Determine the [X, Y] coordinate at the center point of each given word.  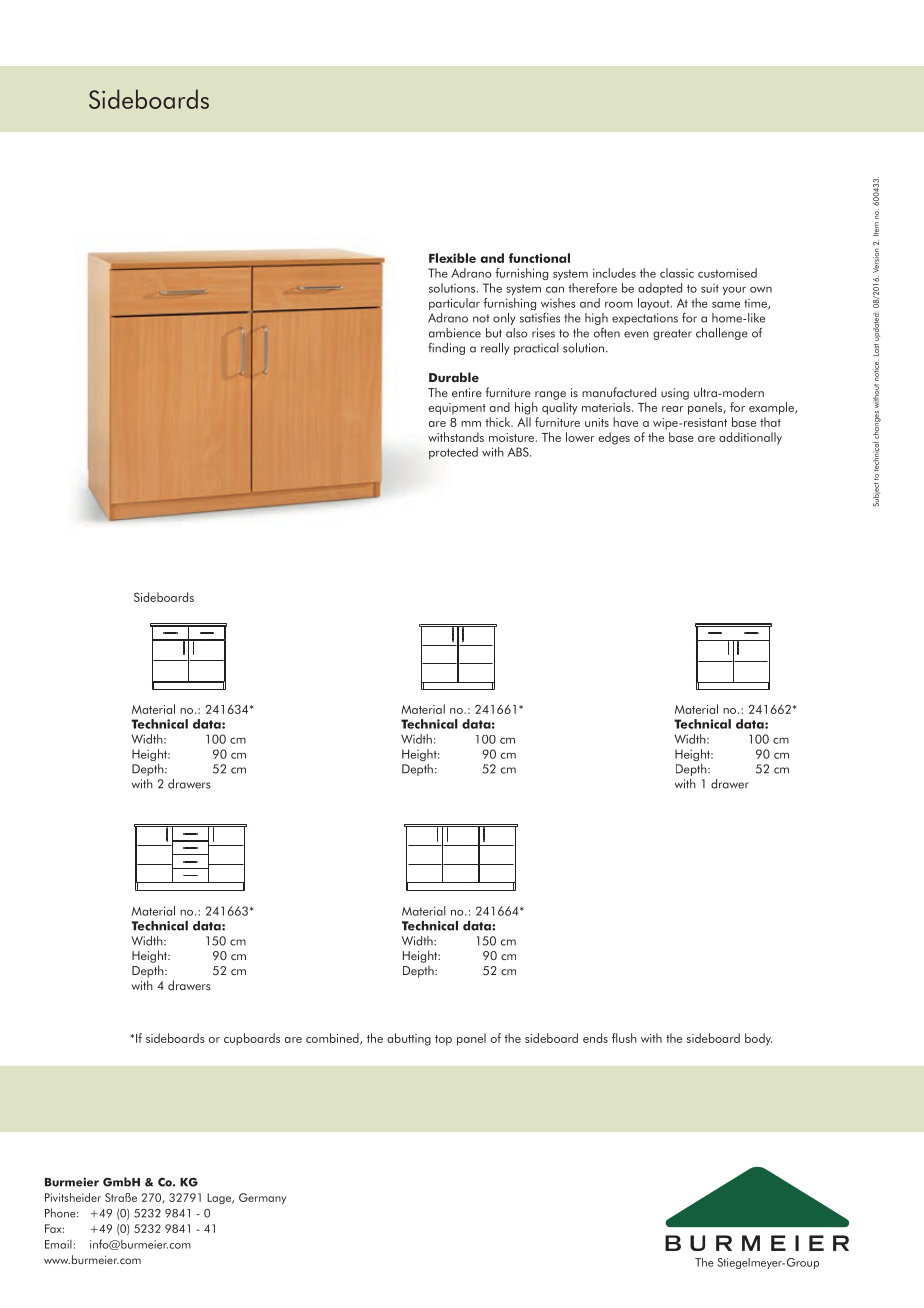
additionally [750, 438]
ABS [519, 452]
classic [677, 273]
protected [453, 453]
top [443, 1040]
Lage [220, 1199]
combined [333, 1039]
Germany [262, 1199]
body [758, 1039]
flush [624, 1038]
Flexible [452, 258]
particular [454, 304]
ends [595, 1038]
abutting [409, 1039]
